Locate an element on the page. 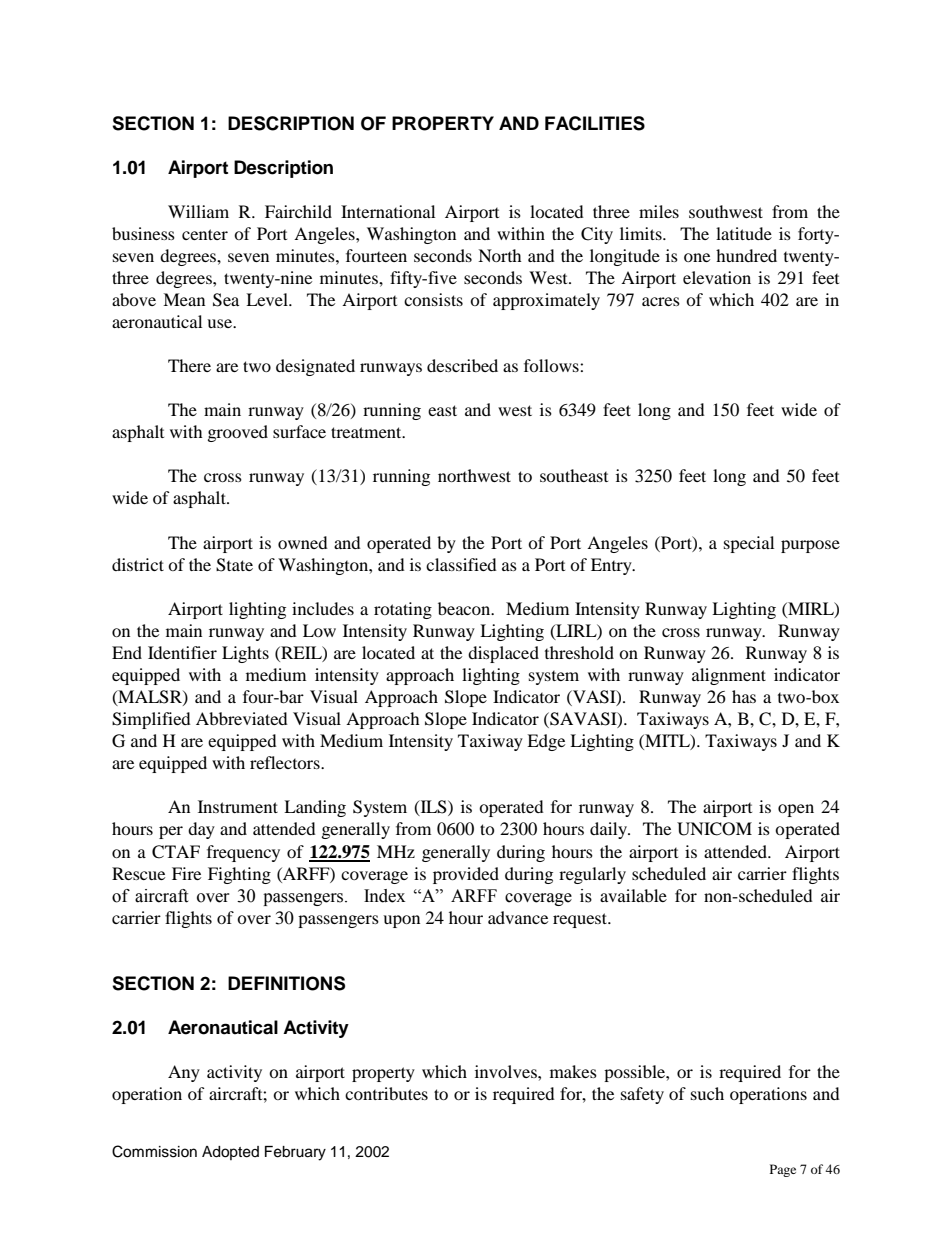 The height and width of the image is (1233, 952). Fighting is located at coordinates (239, 875).
